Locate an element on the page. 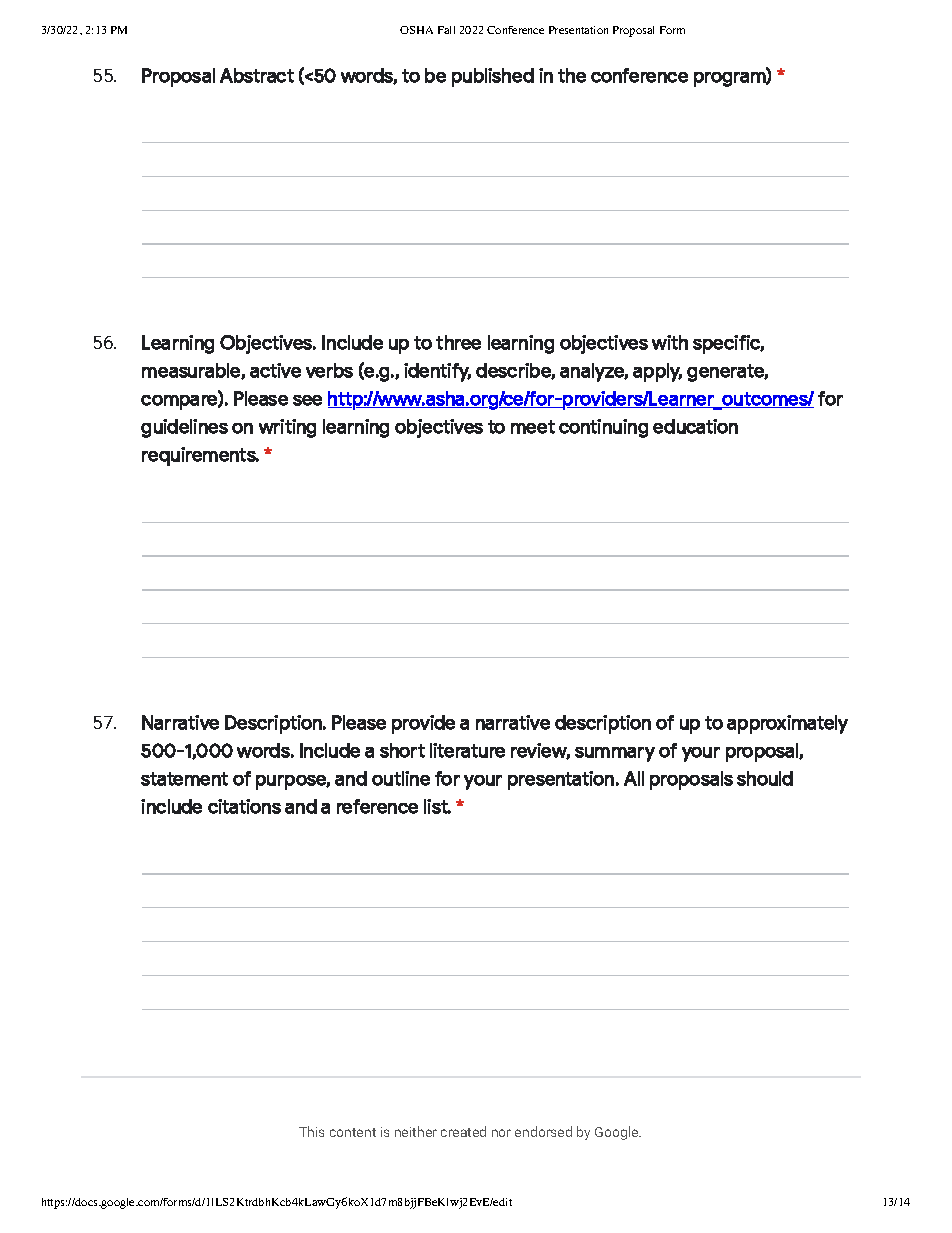  meet is located at coordinates (533, 427).
